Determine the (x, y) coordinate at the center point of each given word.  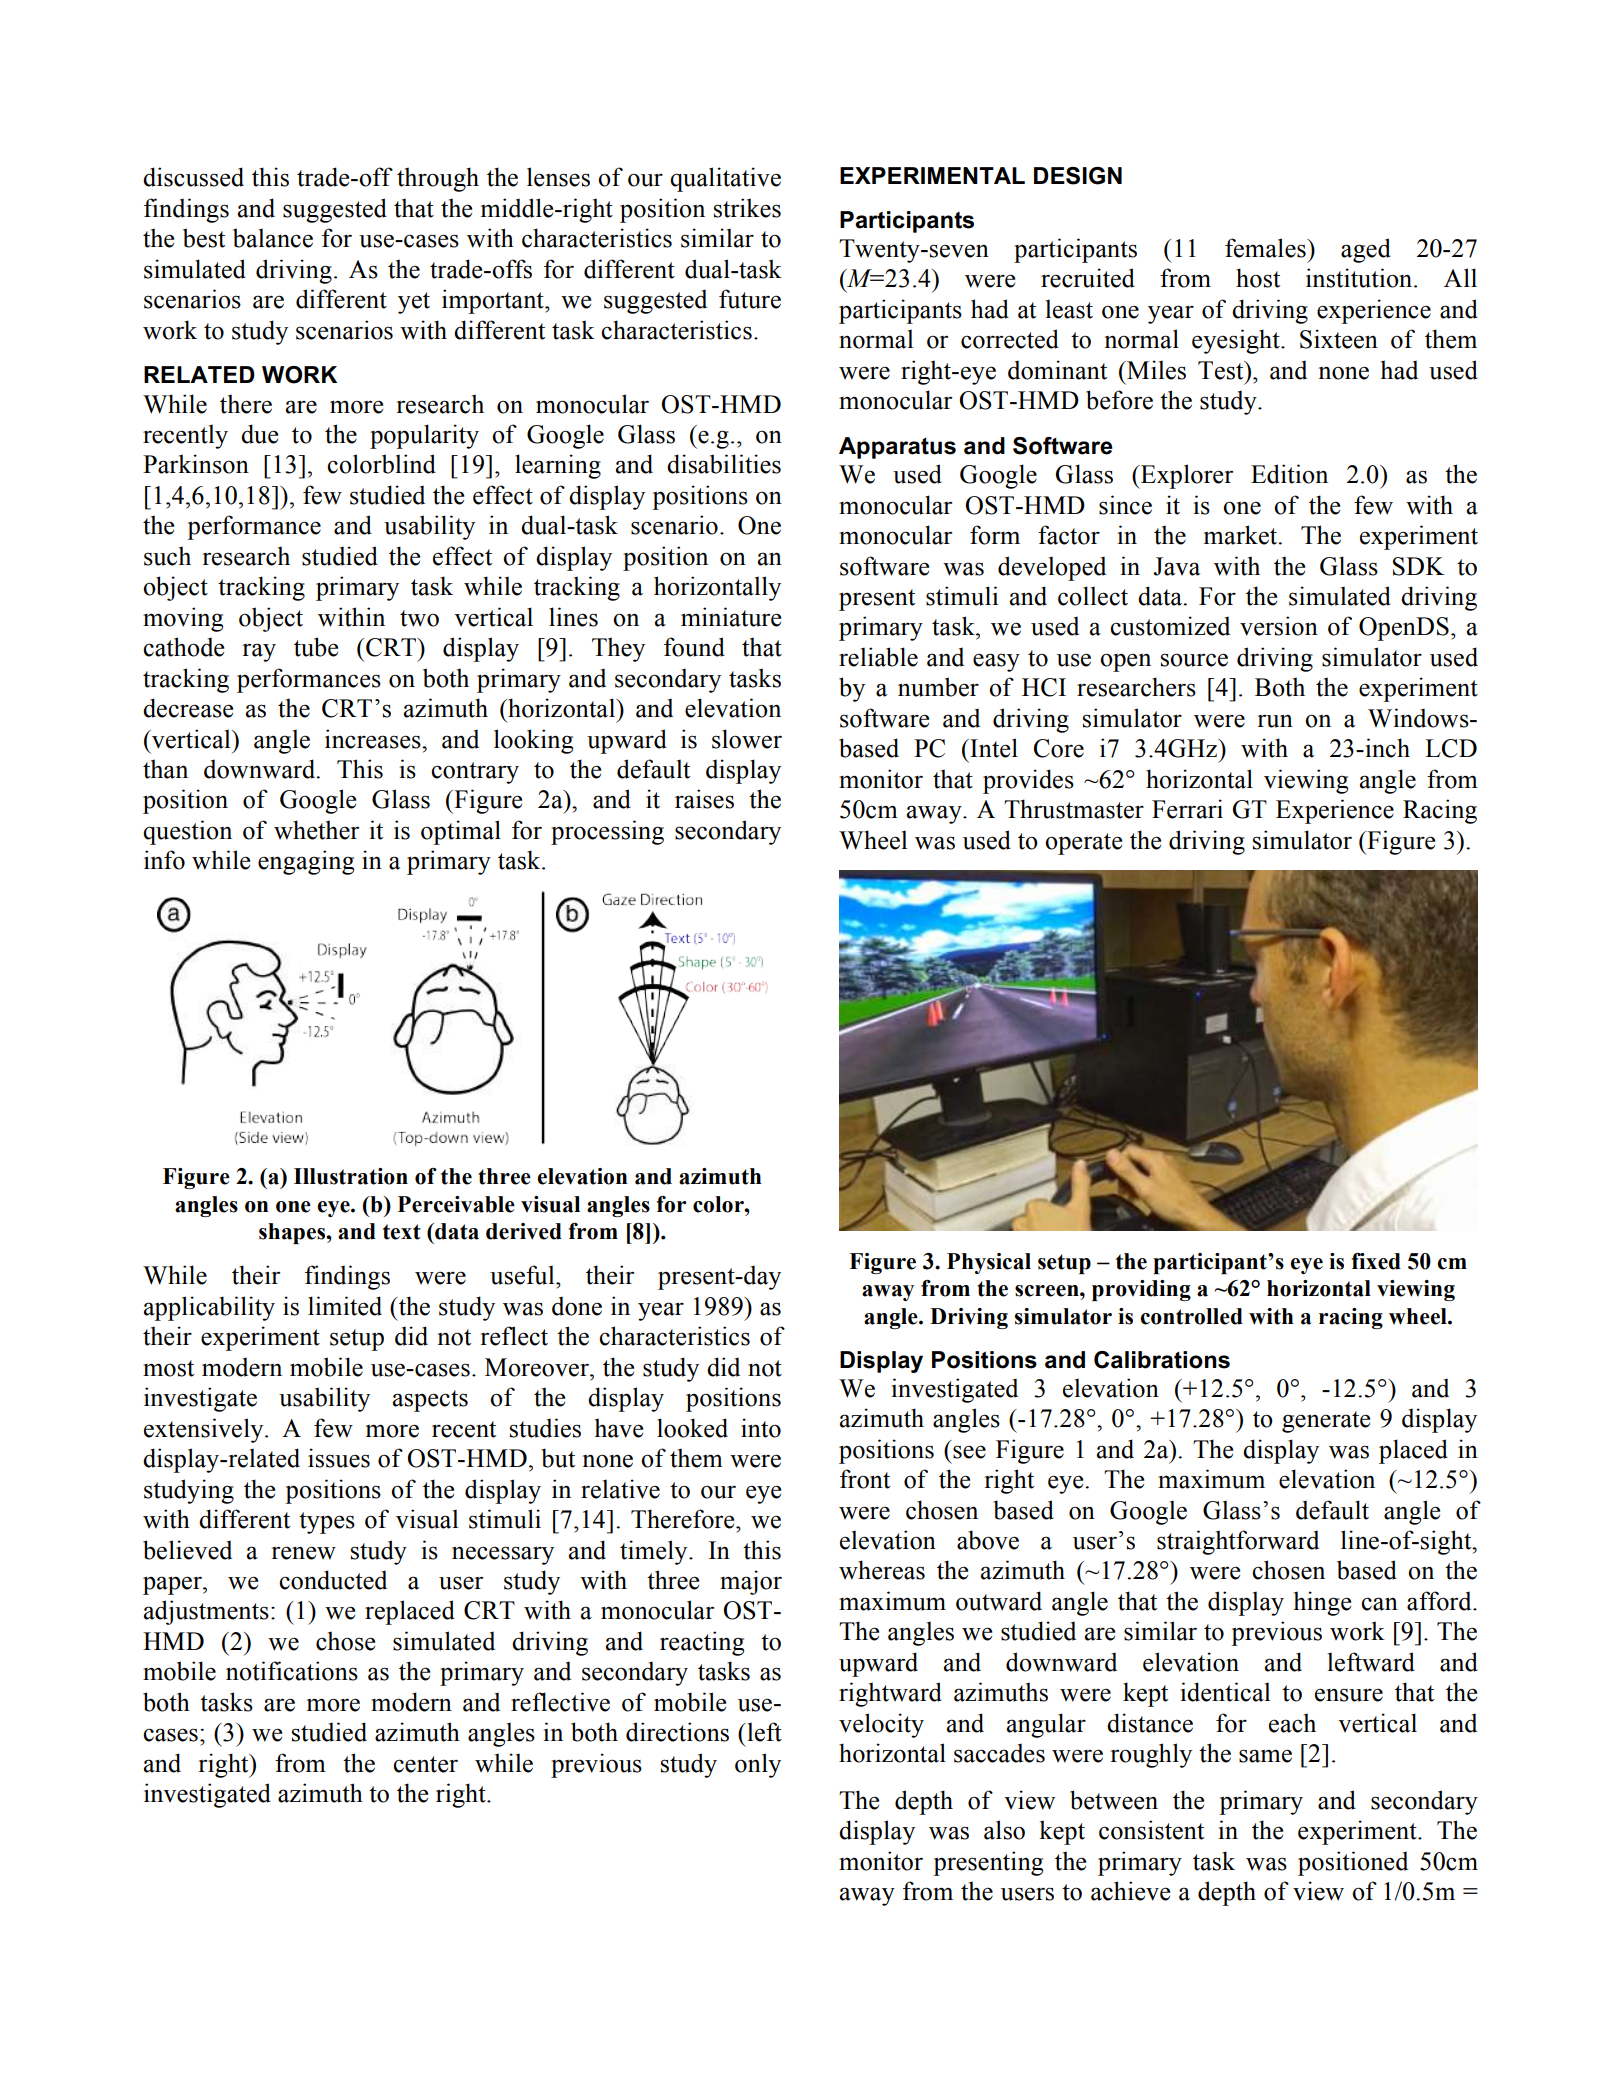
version (1279, 626)
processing (607, 832)
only (758, 1765)
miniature (731, 617)
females (1266, 248)
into (761, 1428)
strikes (747, 208)
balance (273, 238)
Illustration (351, 1176)
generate (1326, 1422)
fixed (1376, 1261)
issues (339, 1458)
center (425, 1764)
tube (316, 647)
